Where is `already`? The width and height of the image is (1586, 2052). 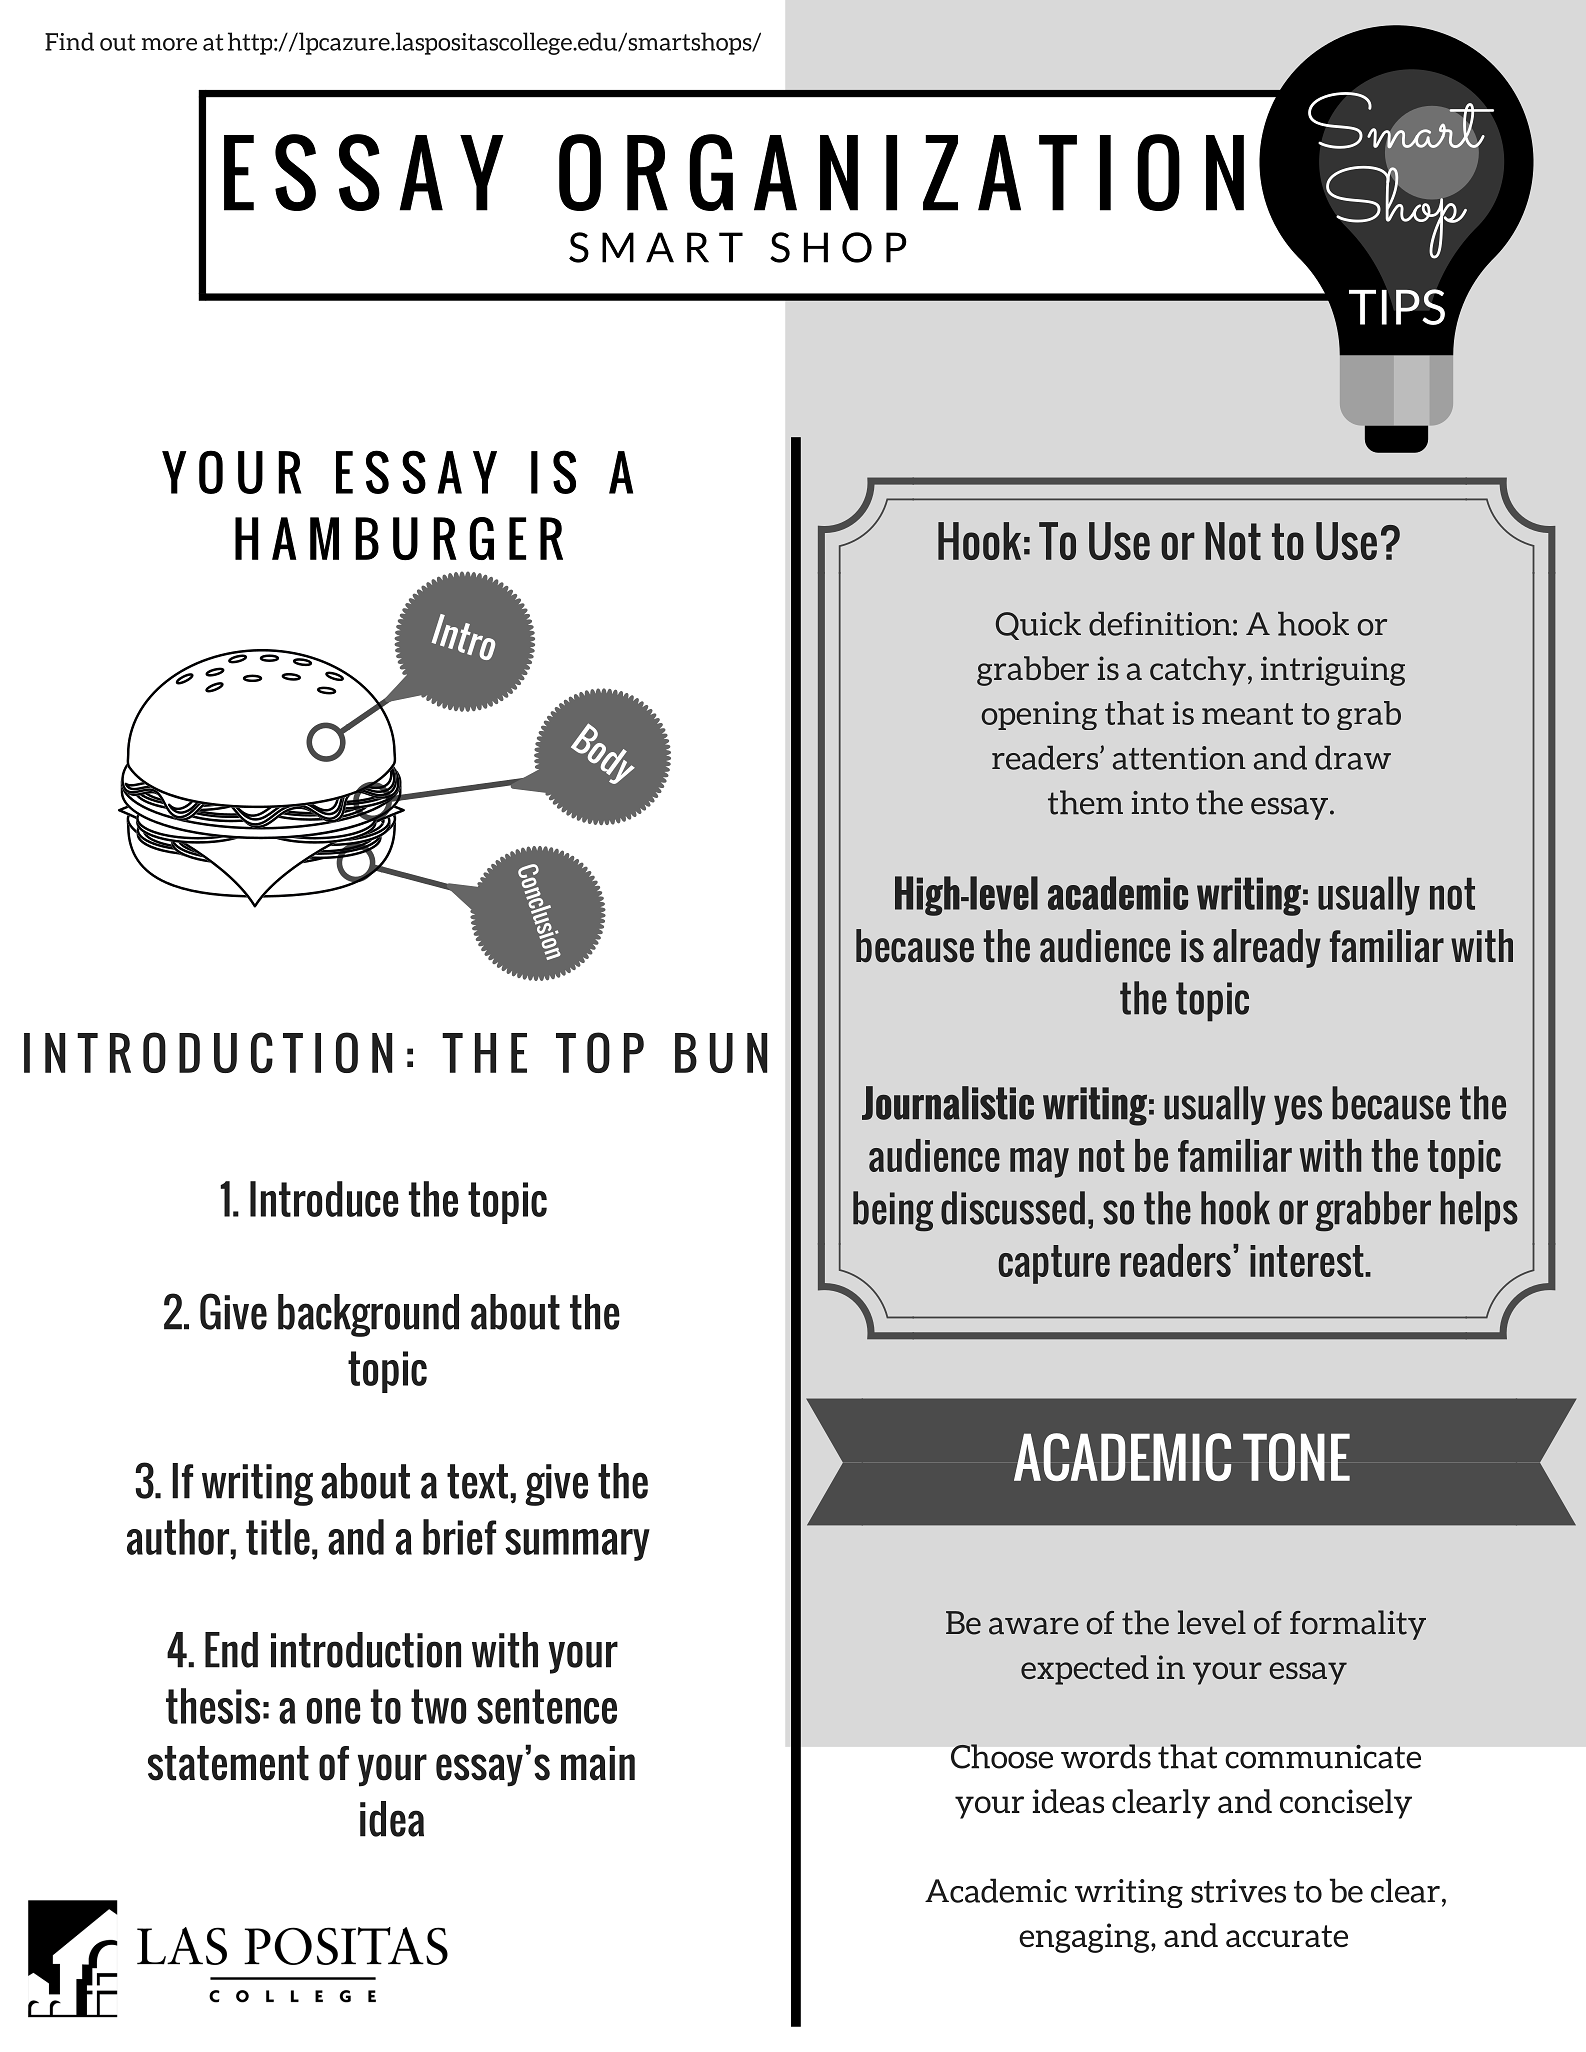 already is located at coordinates (1267, 948).
